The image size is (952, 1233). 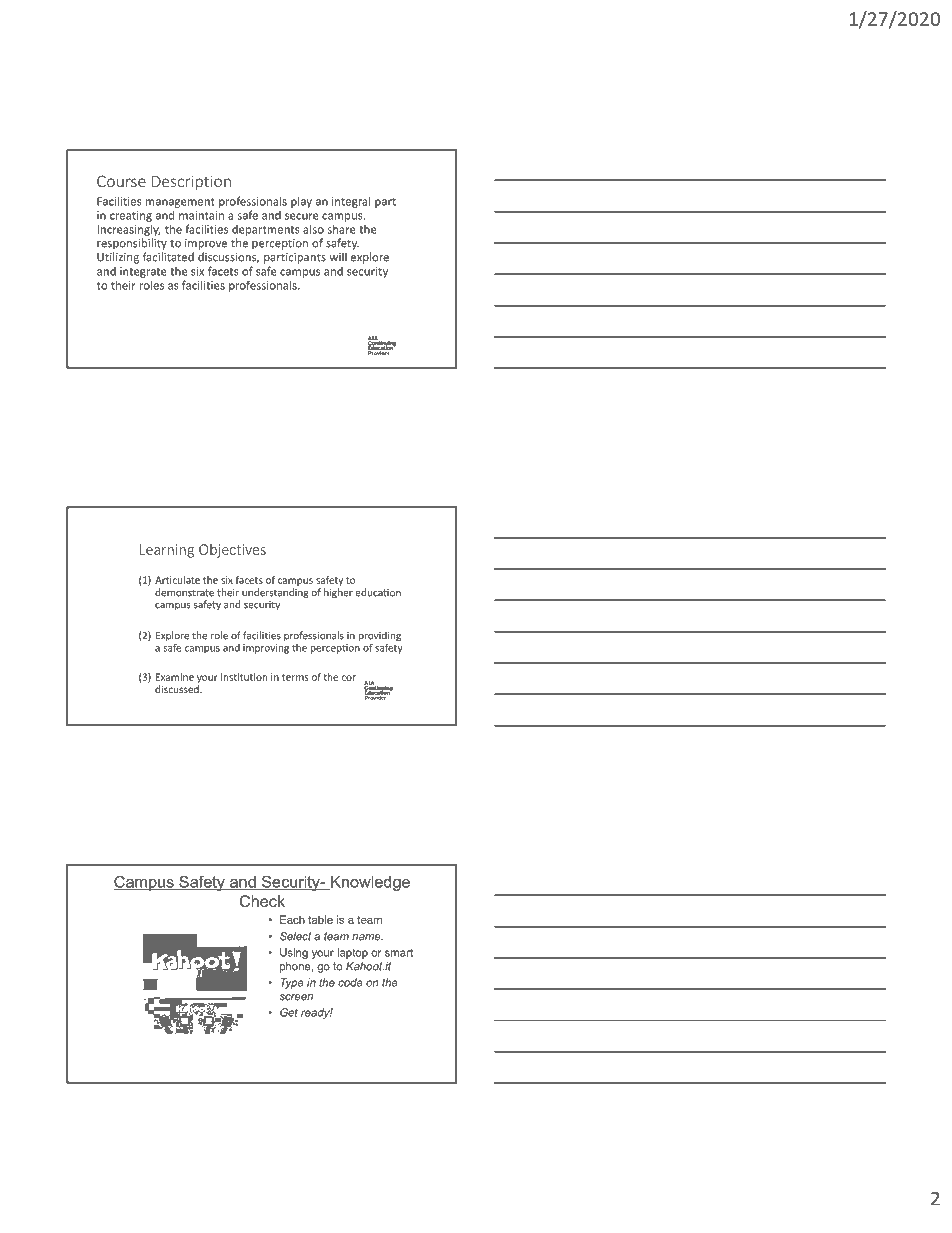 I want to click on integral, so click(x=351, y=202).
